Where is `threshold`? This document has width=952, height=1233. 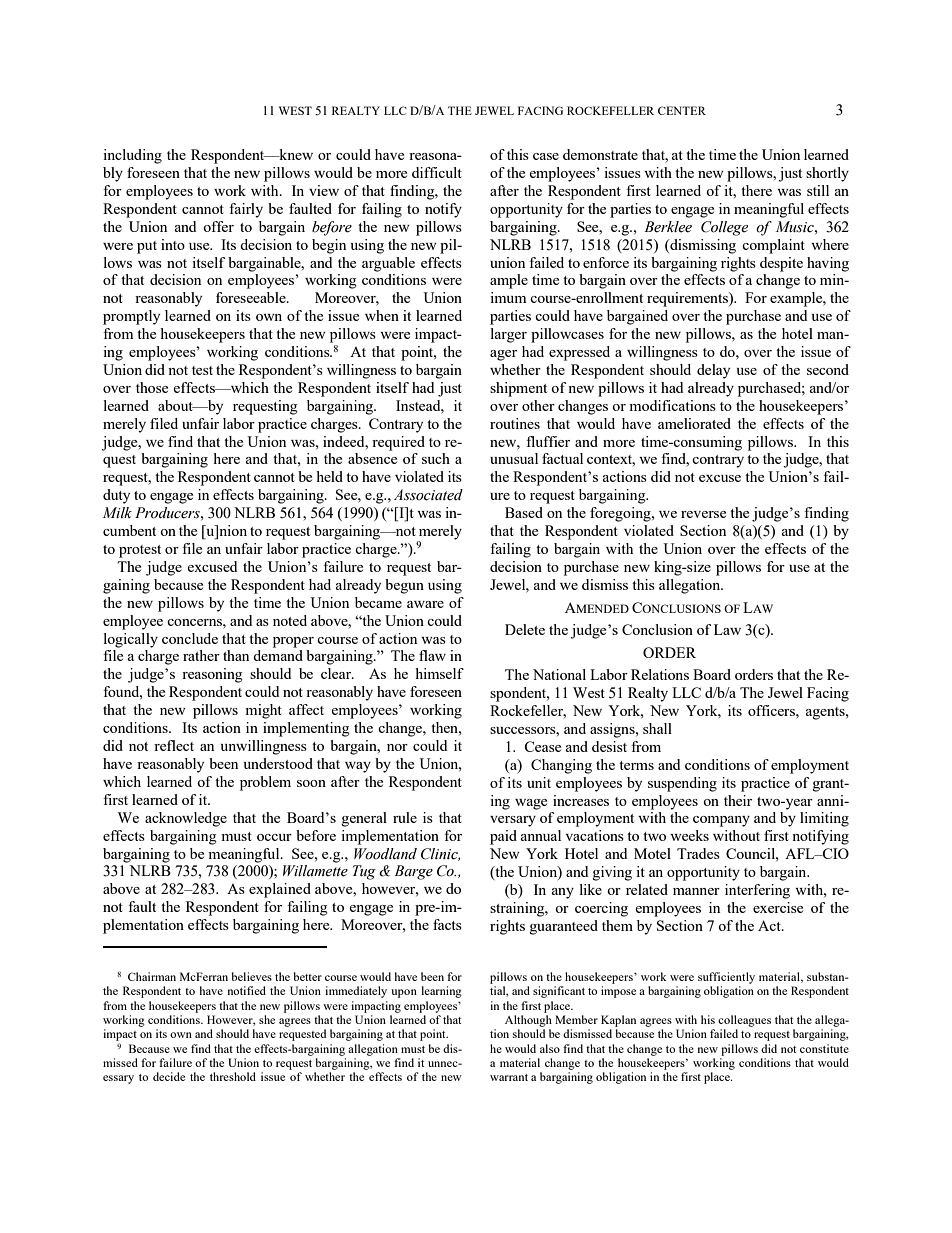
threshold is located at coordinates (233, 1076).
